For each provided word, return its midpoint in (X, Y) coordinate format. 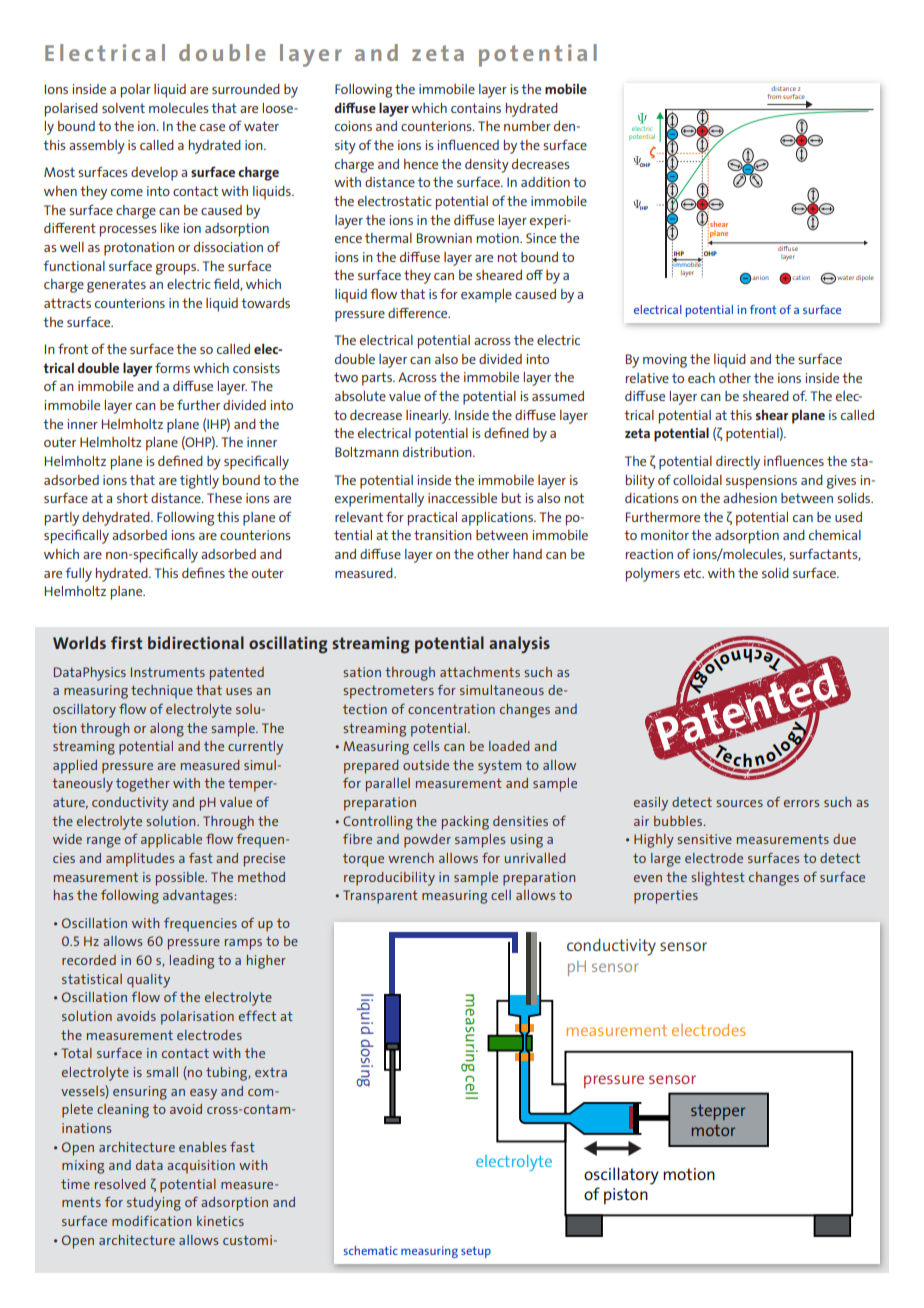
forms (172, 367)
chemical (835, 535)
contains (476, 108)
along (167, 730)
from (774, 96)
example (486, 296)
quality (148, 981)
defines (203, 572)
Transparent (380, 897)
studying (154, 1204)
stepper (718, 1112)
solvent (123, 108)
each (701, 378)
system (499, 767)
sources (739, 803)
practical (432, 519)
